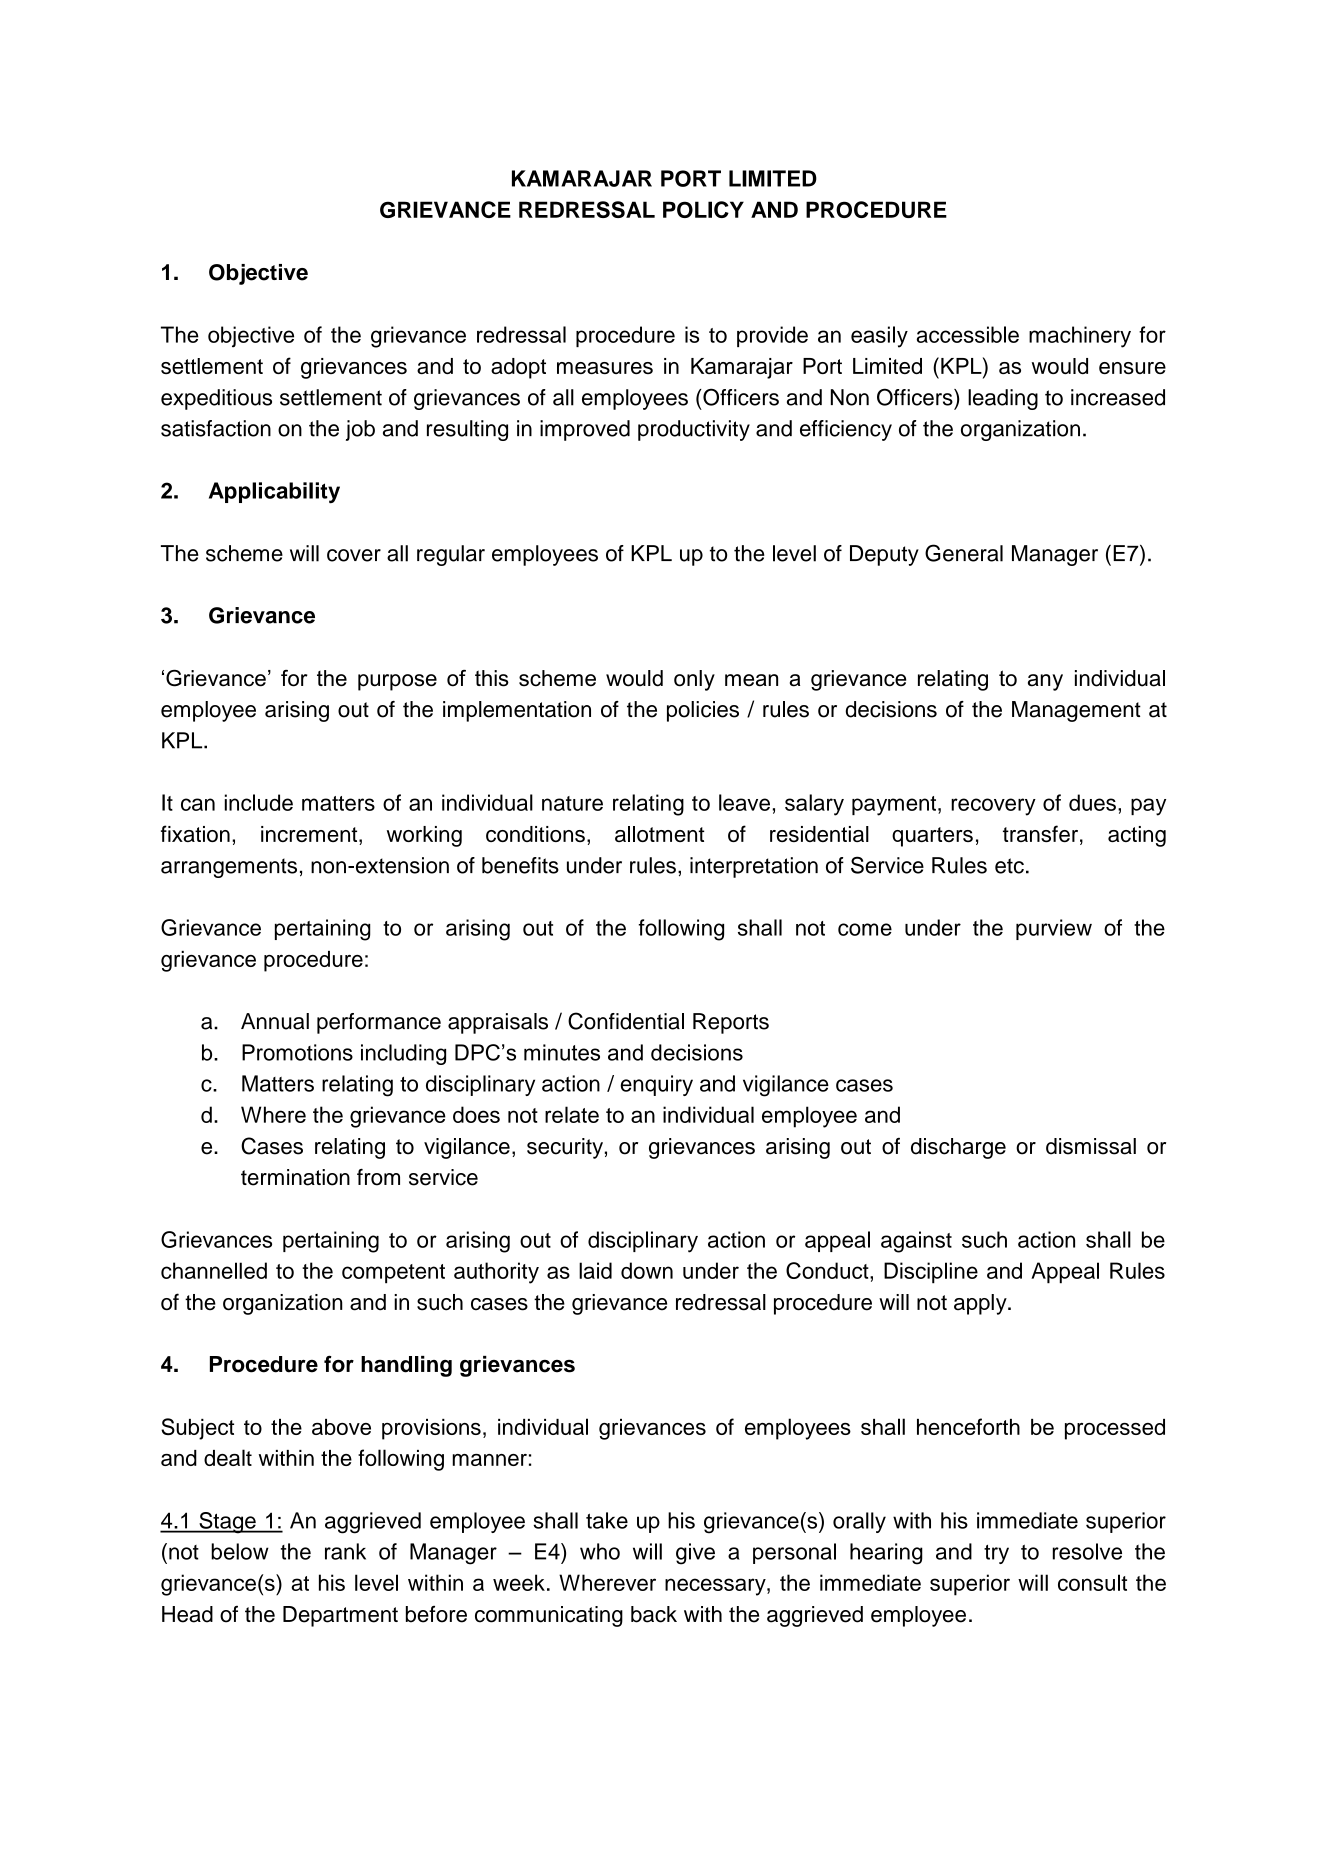 The image size is (1327, 1876). What do you see at coordinates (397, 682) in the screenshot?
I see `purpose` at bounding box center [397, 682].
